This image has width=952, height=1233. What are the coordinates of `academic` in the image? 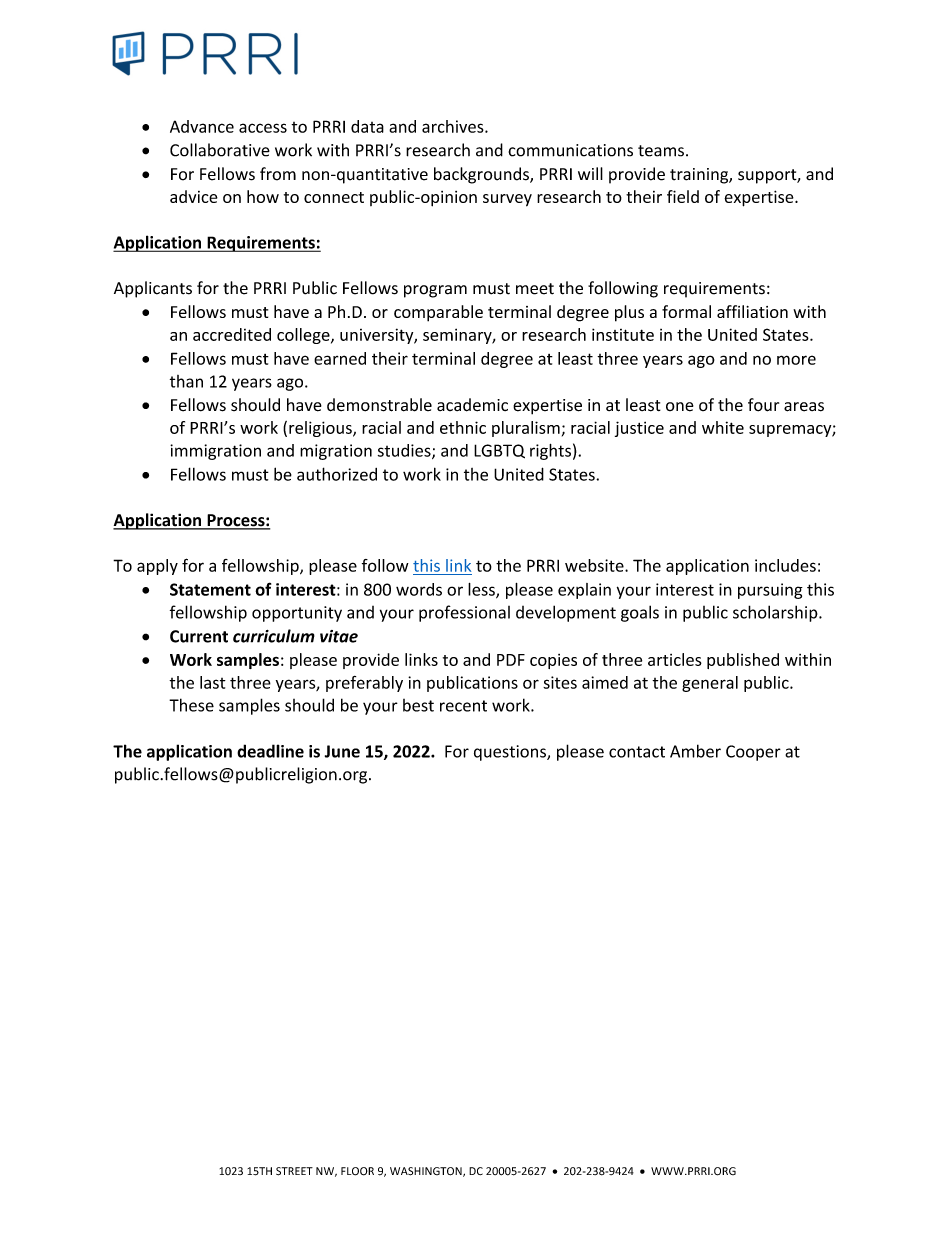 It's located at (472, 405).
